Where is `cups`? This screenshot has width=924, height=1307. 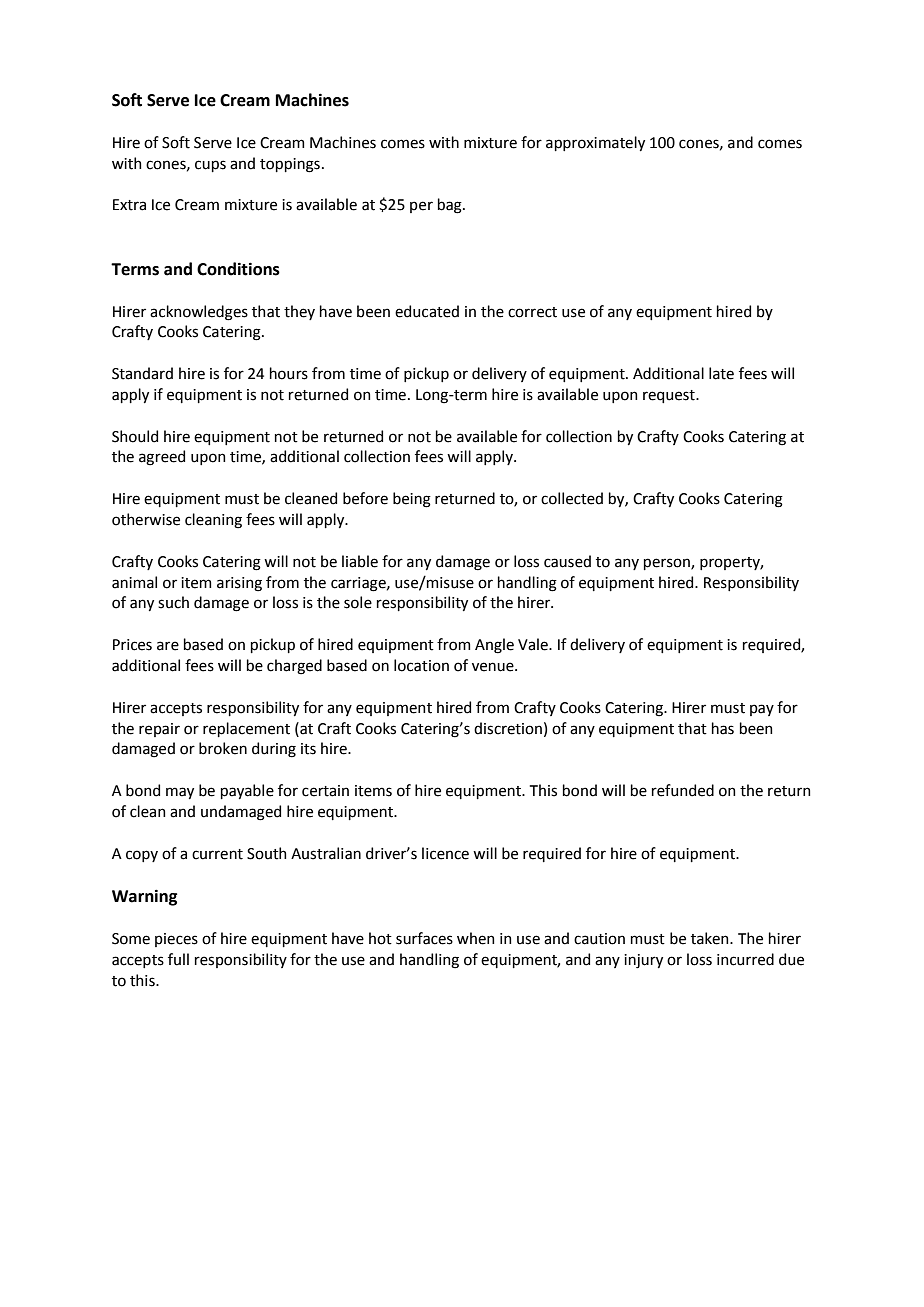
cups is located at coordinates (210, 166).
